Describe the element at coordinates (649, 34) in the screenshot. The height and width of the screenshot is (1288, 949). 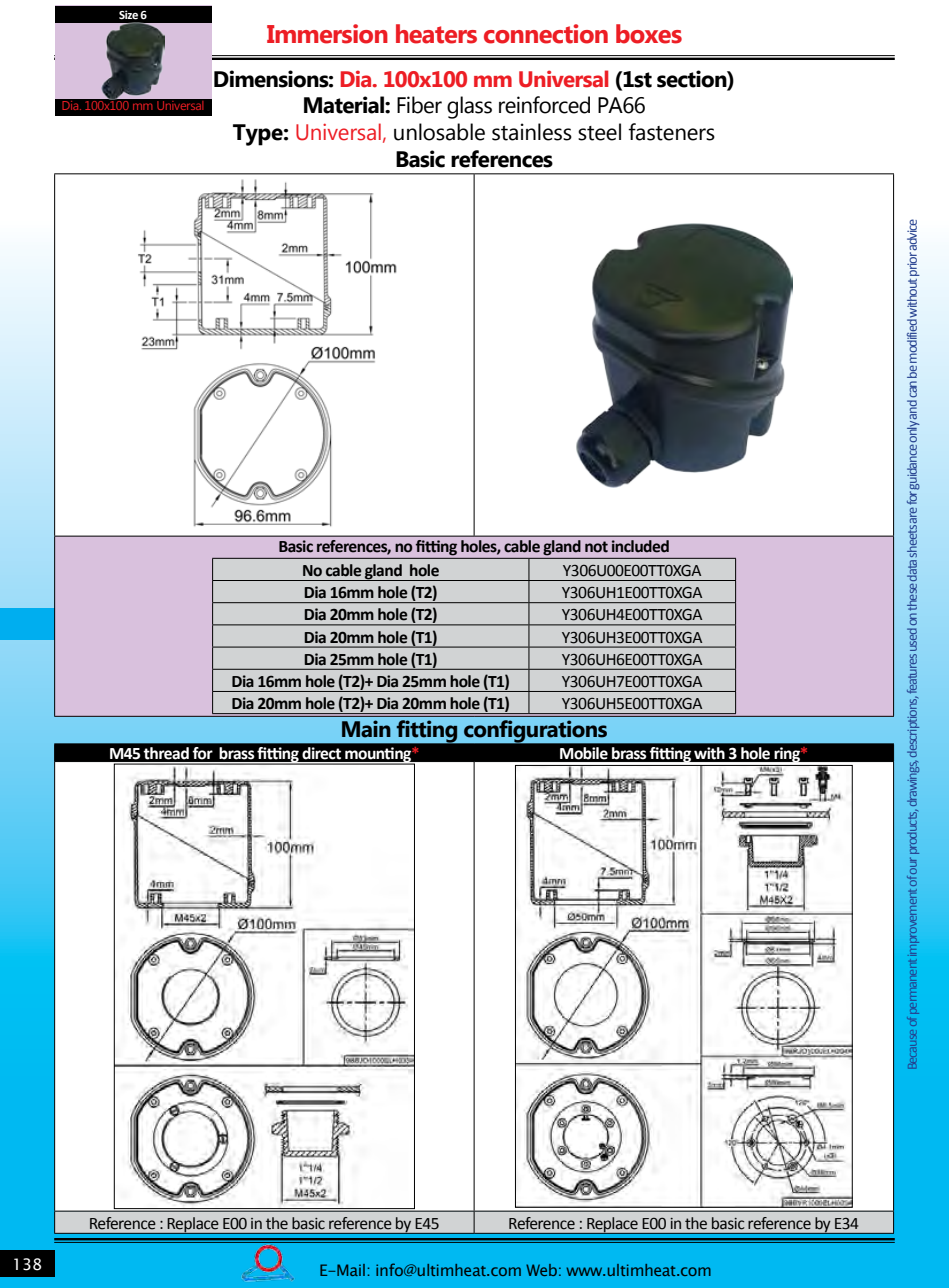
I see `boxes` at that location.
